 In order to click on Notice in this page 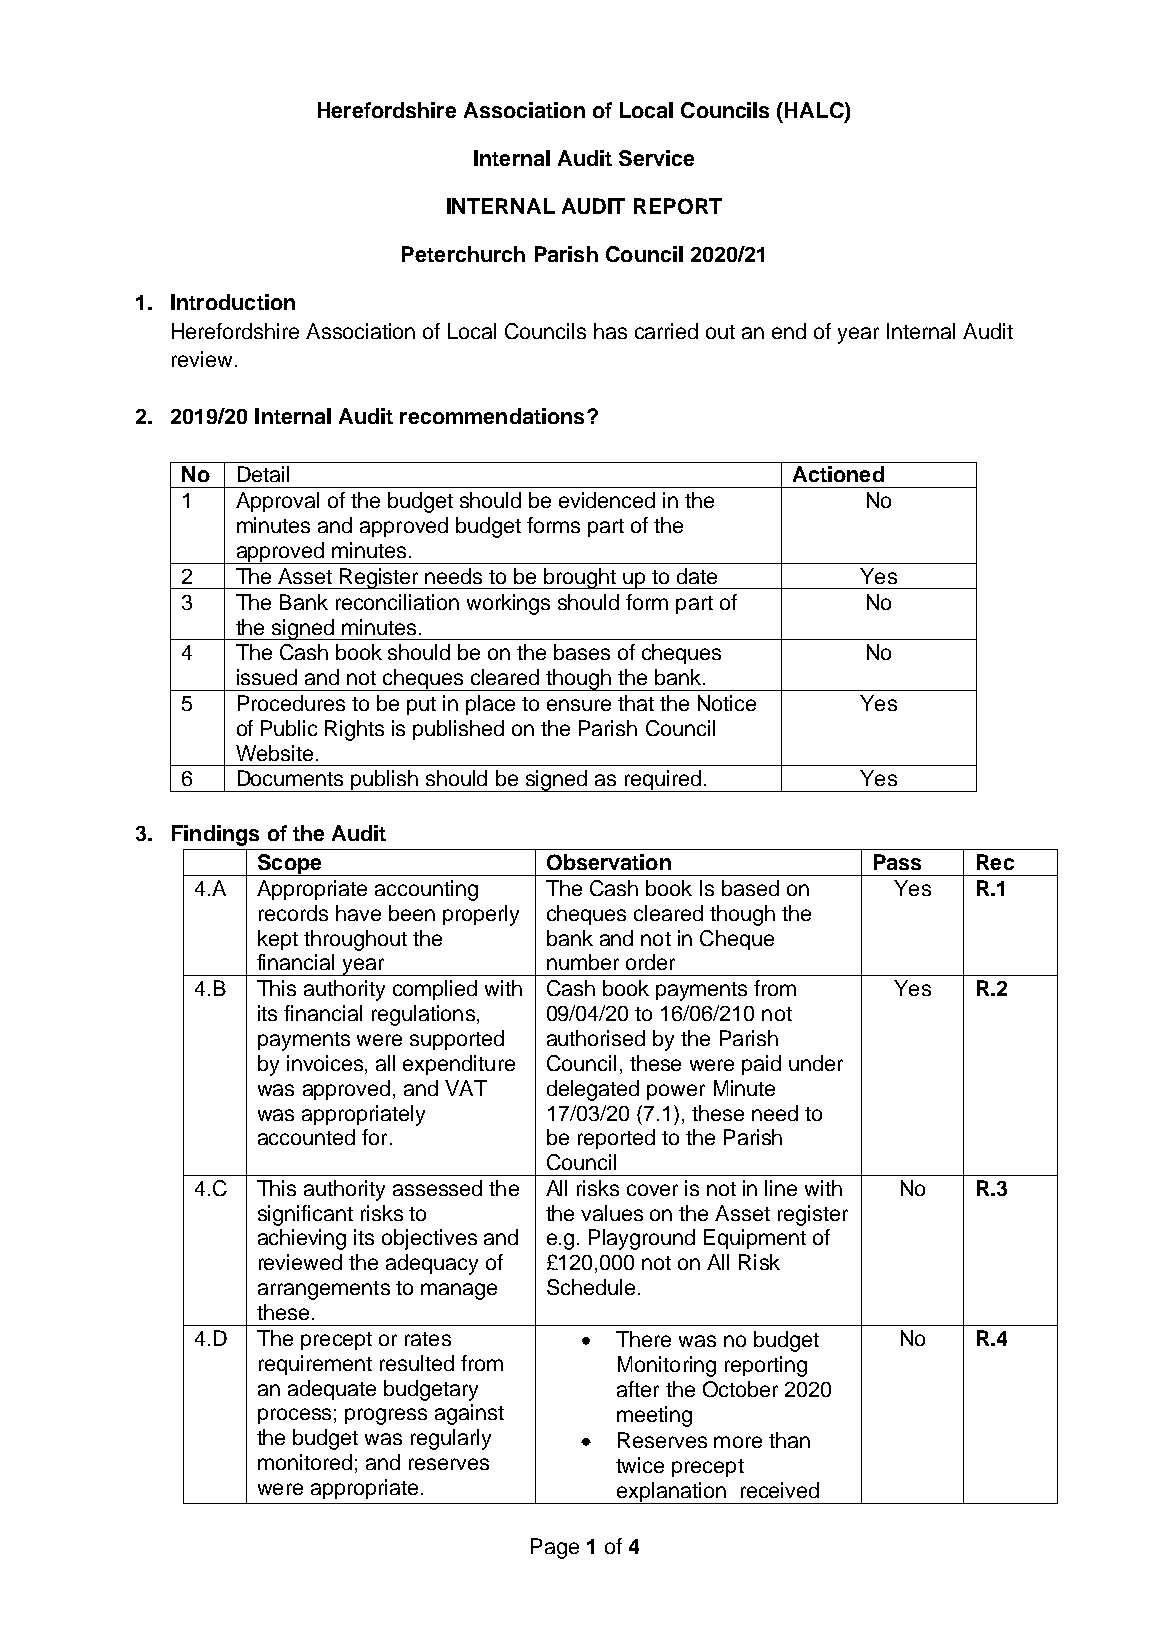, I will do `click(727, 703)`.
